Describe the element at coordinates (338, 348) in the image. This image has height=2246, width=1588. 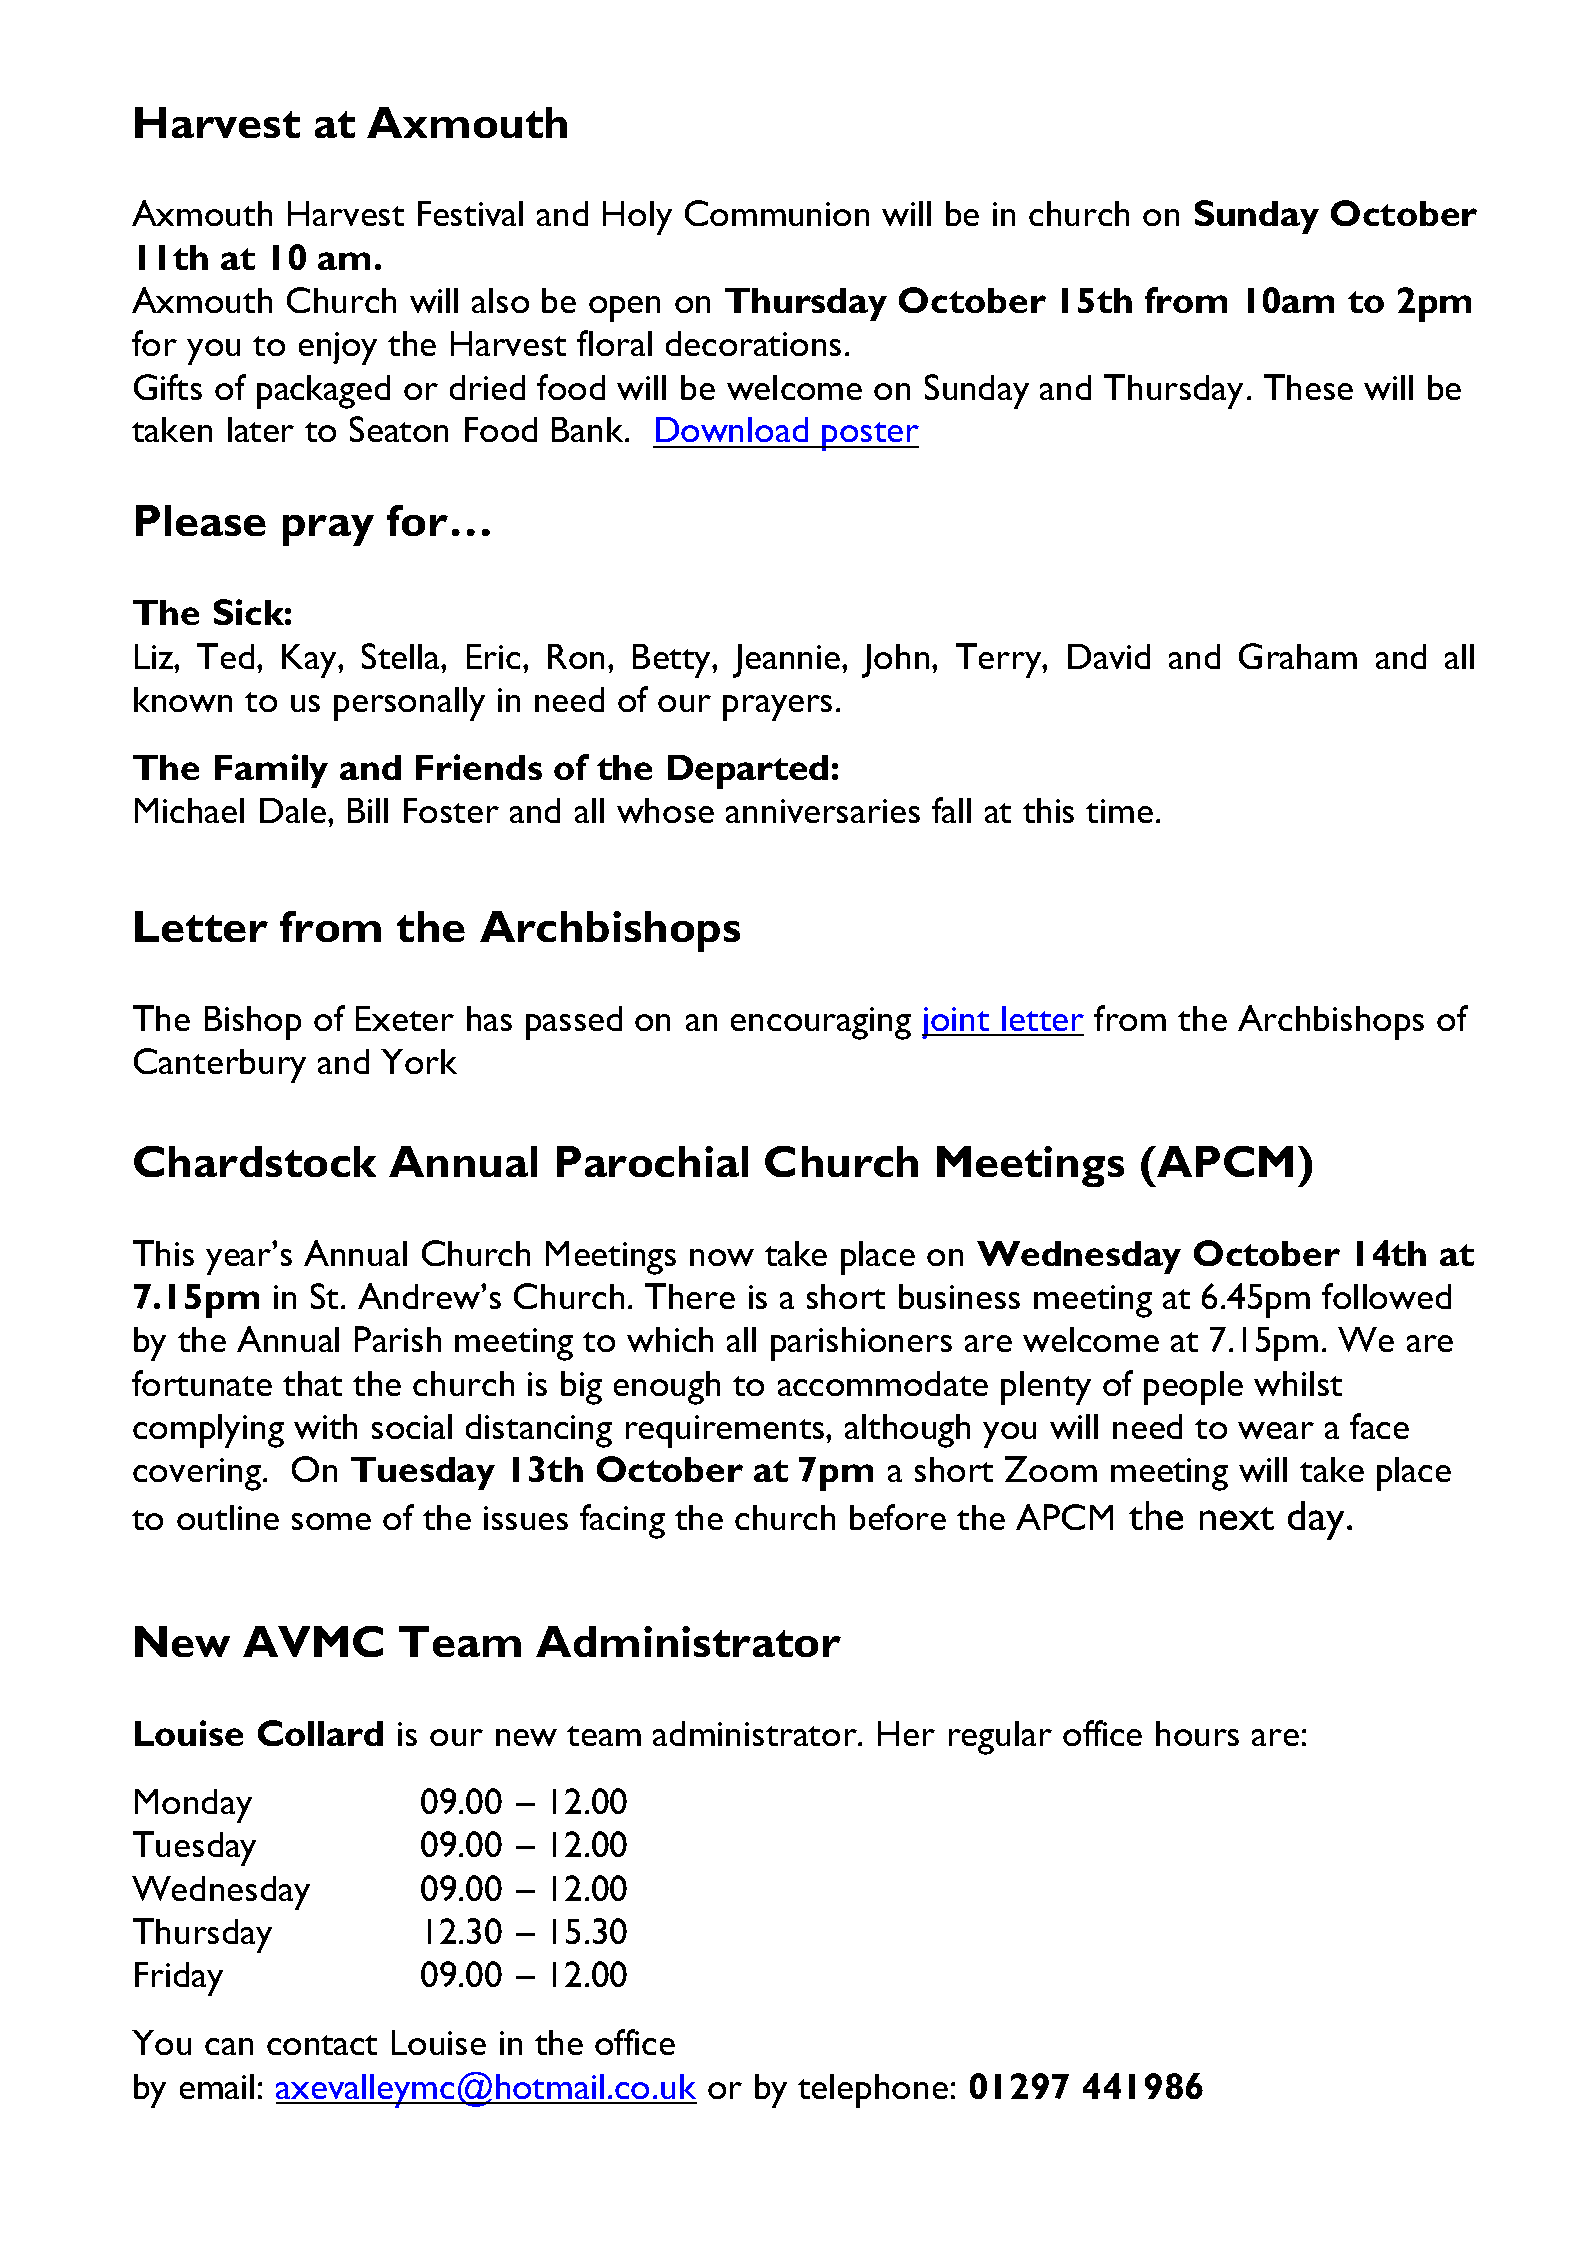
I see `enjoy` at that location.
